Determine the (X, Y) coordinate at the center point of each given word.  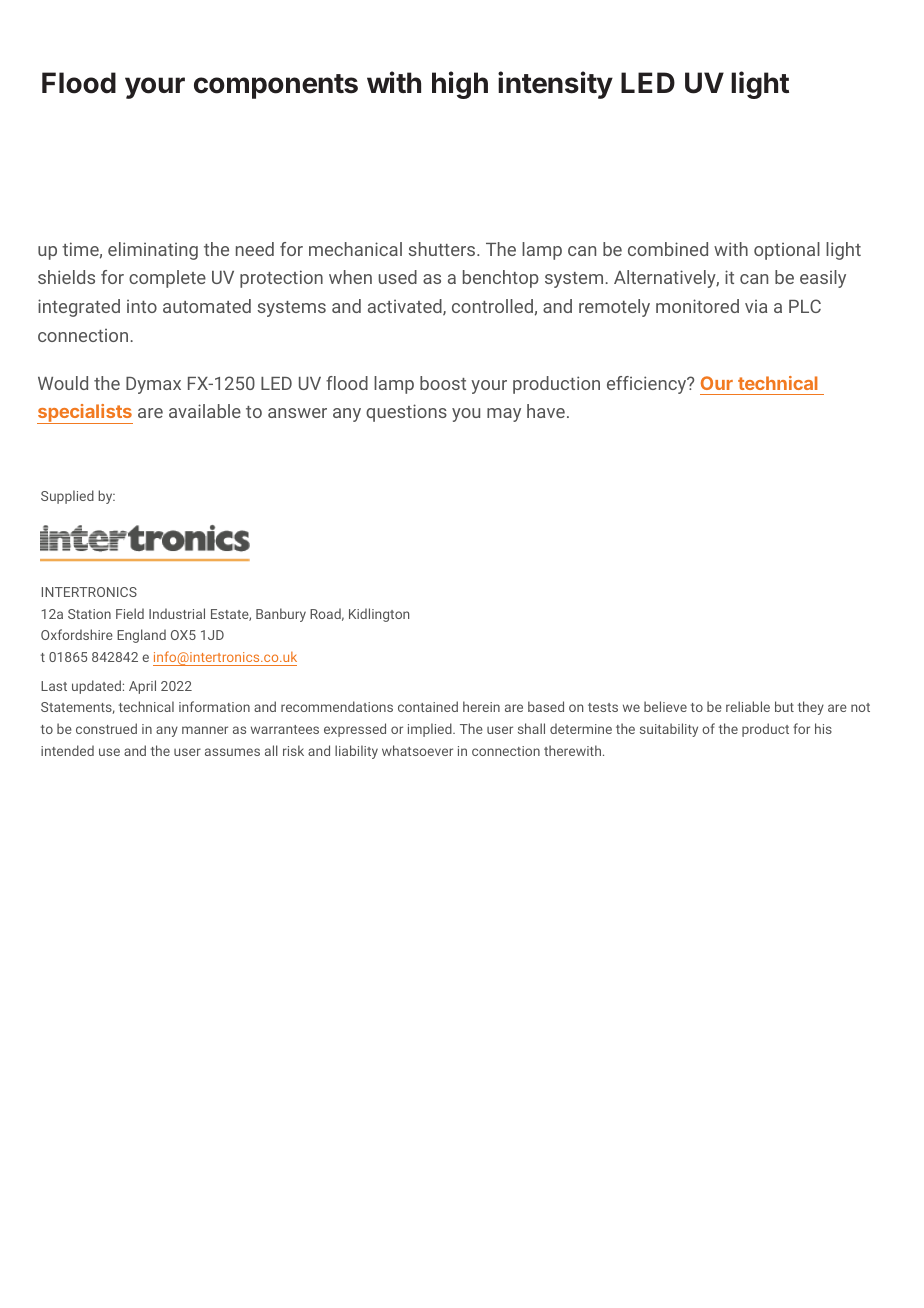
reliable (748, 706)
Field (130, 613)
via (756, 306)
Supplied (67, 497)
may (504, 415)
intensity (555, 85)
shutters (443, 249)
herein (481, 706)
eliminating (153, 251)
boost (443, 383)
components (276, 86)
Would (63, 383)
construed (106, 728)
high (460, 85)
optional (787, 251)
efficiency (648, 385)
